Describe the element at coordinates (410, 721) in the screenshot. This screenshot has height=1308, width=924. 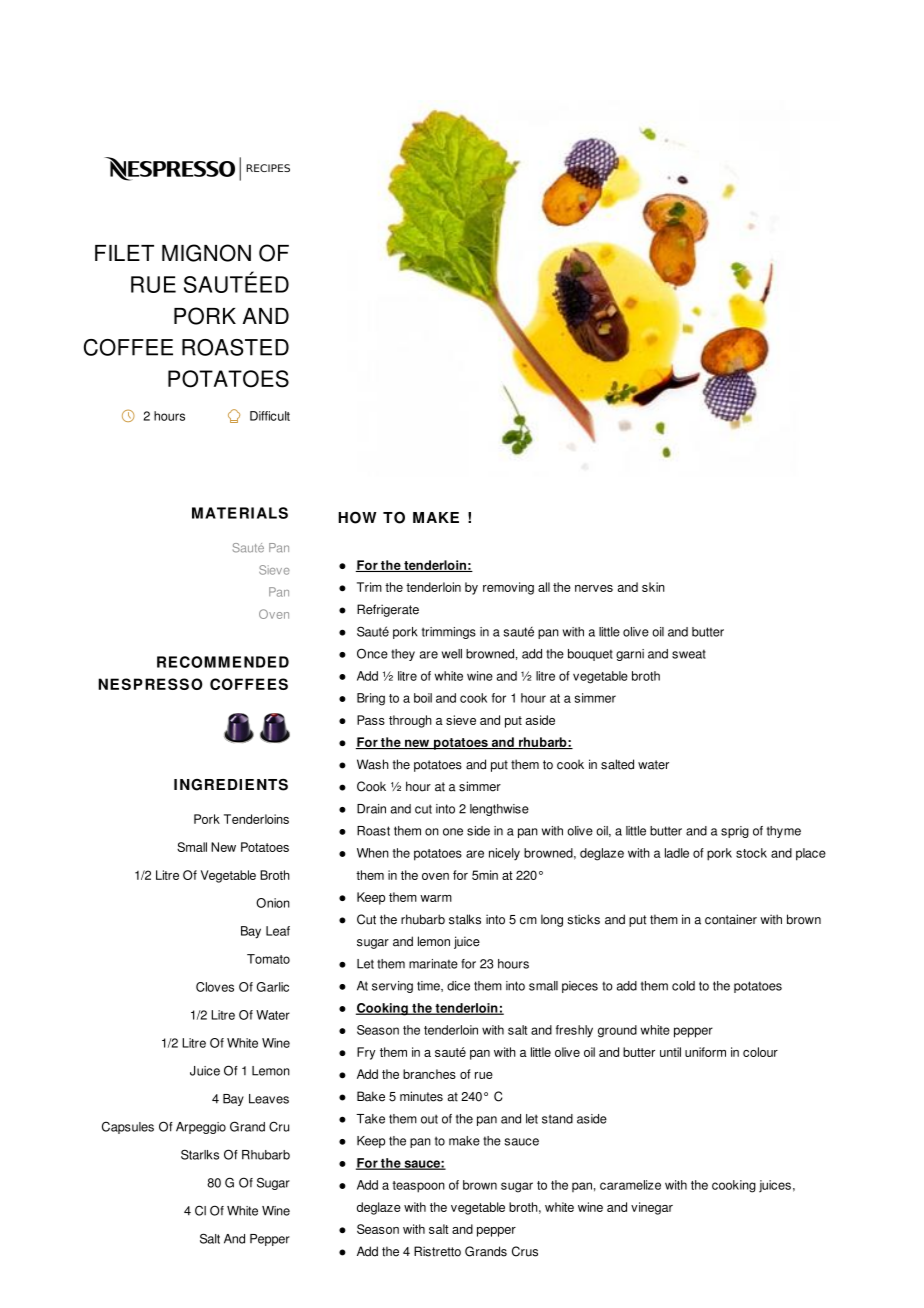
I see `through` at that location.
